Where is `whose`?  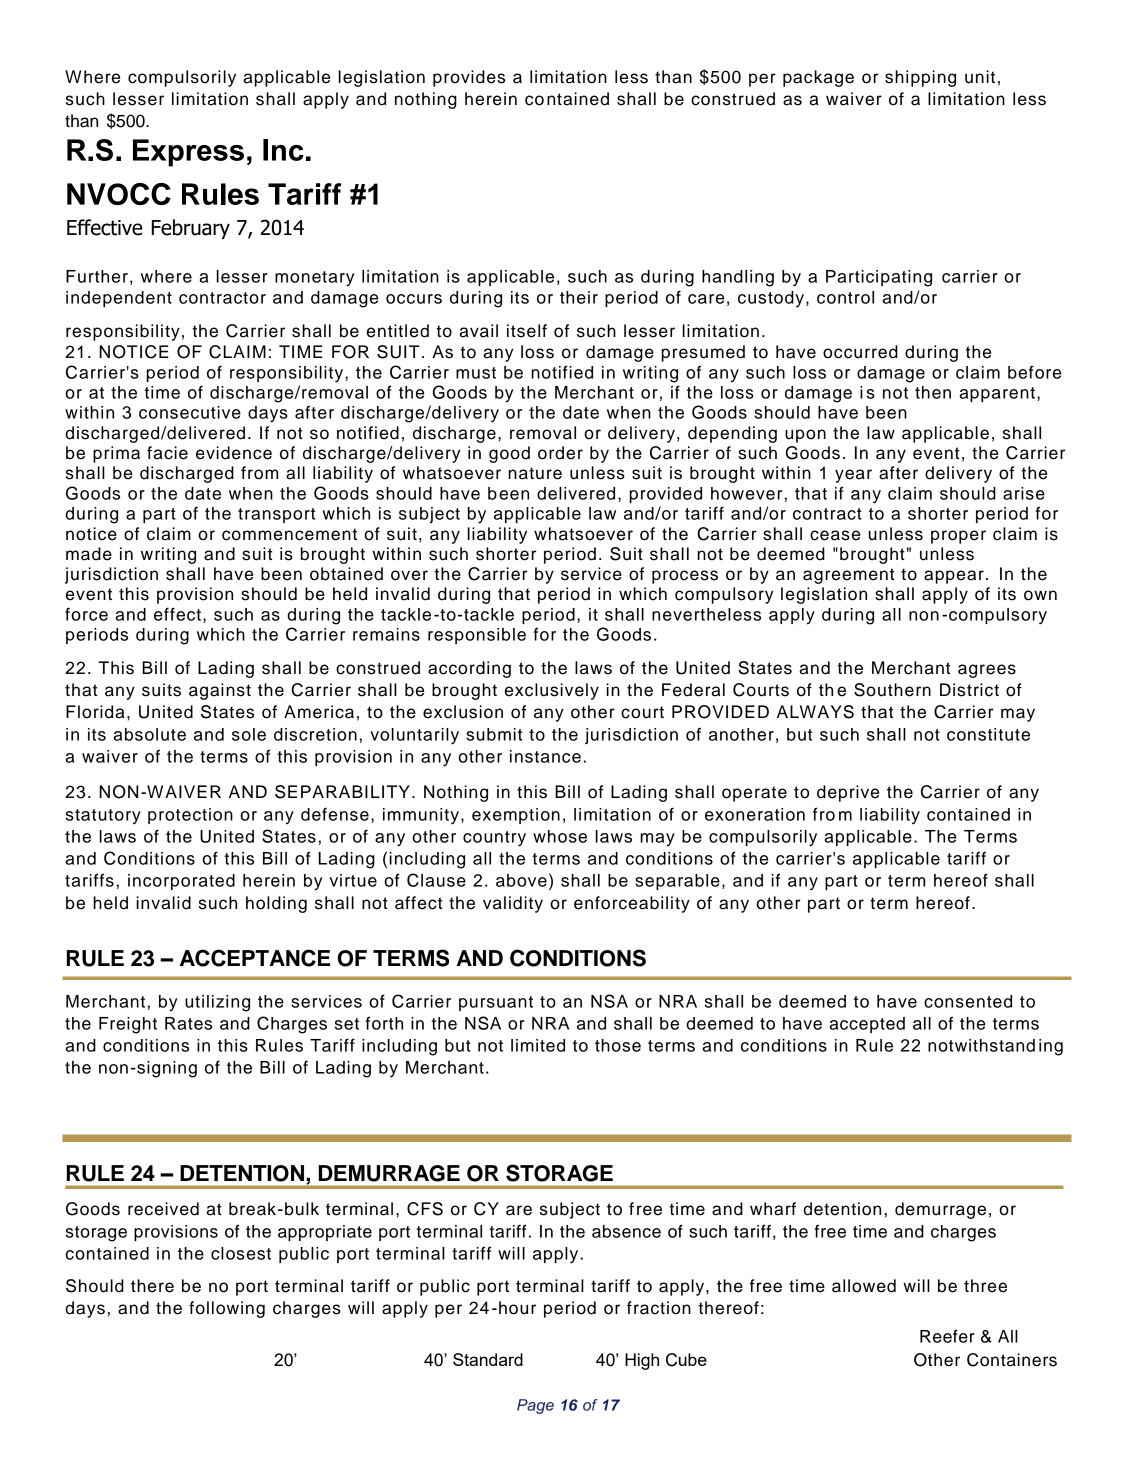
whose is located at coordinates (560, 836).
